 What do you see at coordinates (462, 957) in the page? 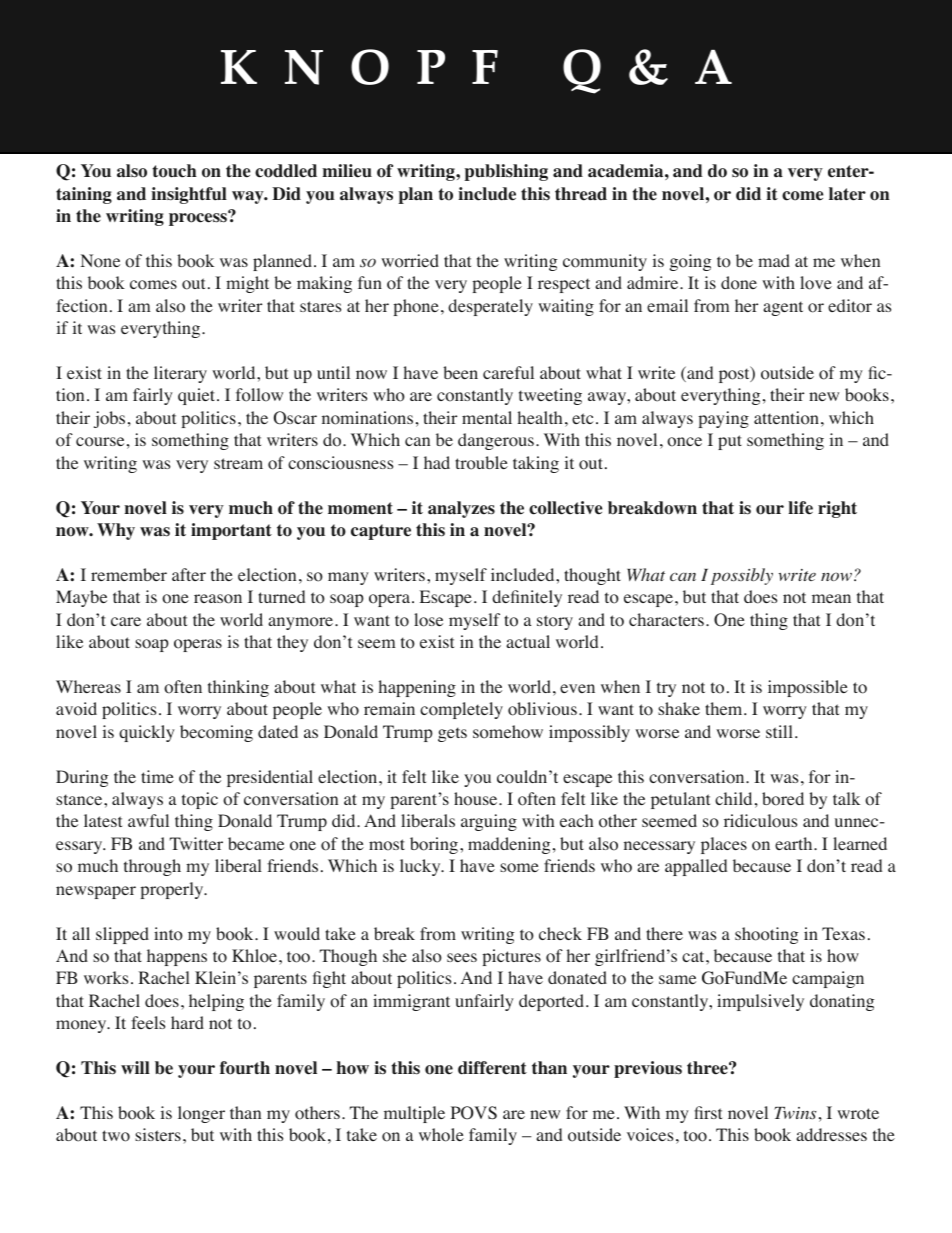
I see `sees` at bounding box center [462, 957].
